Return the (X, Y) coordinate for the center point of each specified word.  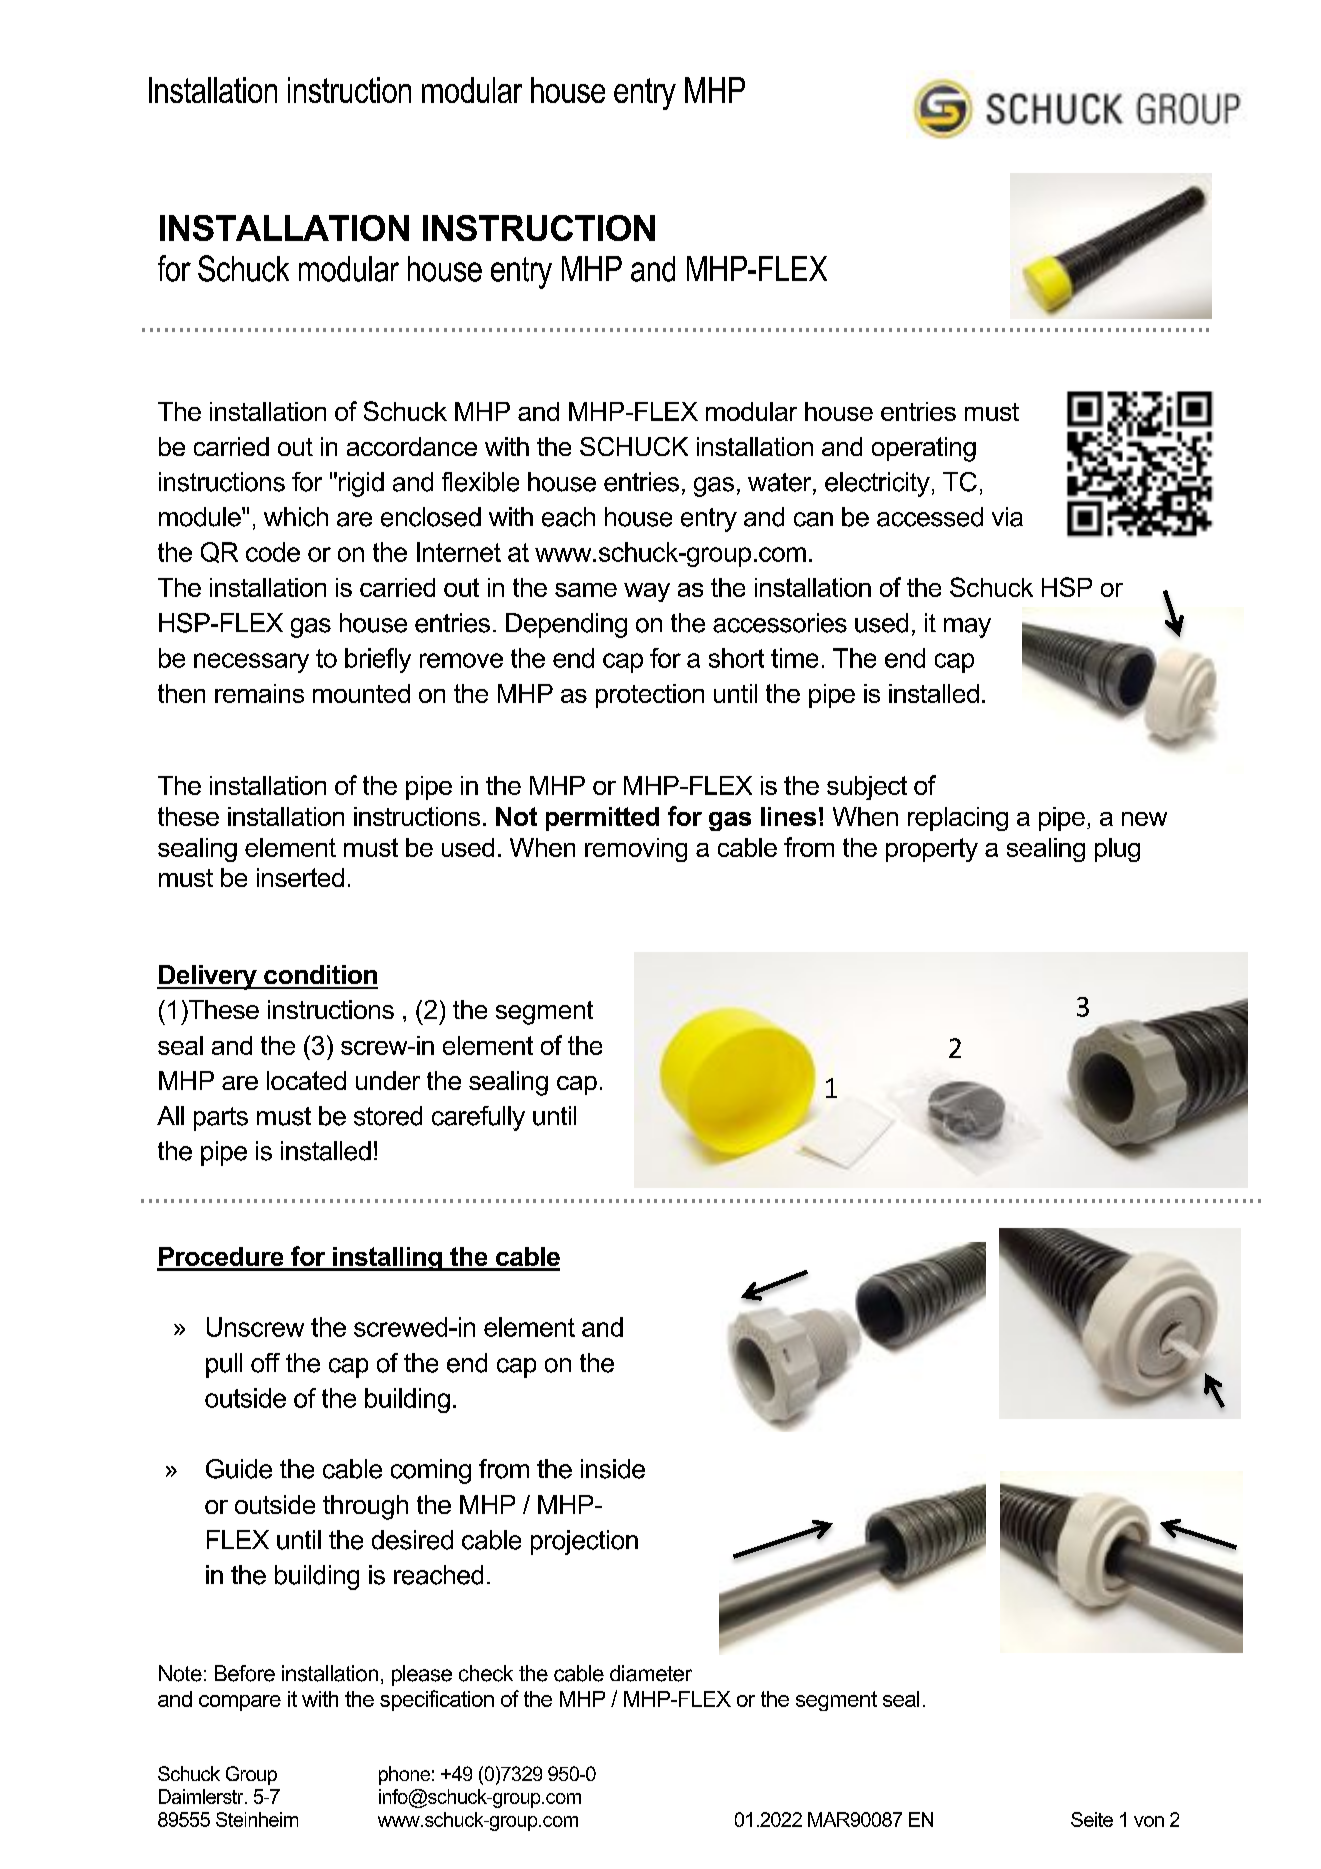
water (781, 483)
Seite (1092, 1819)
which (296, 517)
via (1007, 517)
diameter (651, 1673)
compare (240, 1703)
